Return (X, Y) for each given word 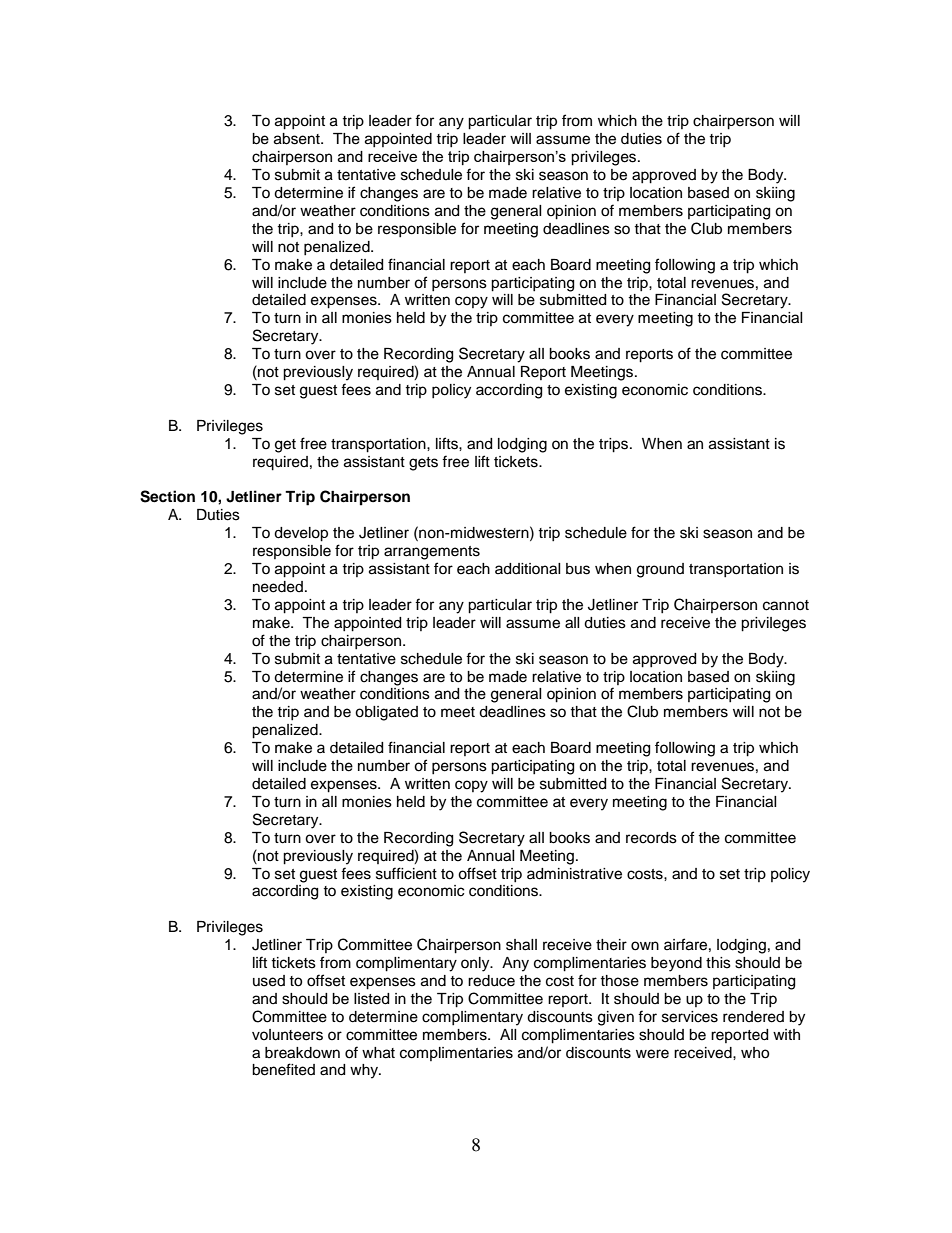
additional (528, 569)
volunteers (287, 1035)
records (651, 838)
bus (578, 569)
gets (423, 464)
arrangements (432, 553)
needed (278, 587)
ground (660, 570)
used (269, 981)
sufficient (406, 873)
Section (167, 496)
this (718, 963)
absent (298, 139)
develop (301, 534)
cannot (786, 605)
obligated (386, 713)
